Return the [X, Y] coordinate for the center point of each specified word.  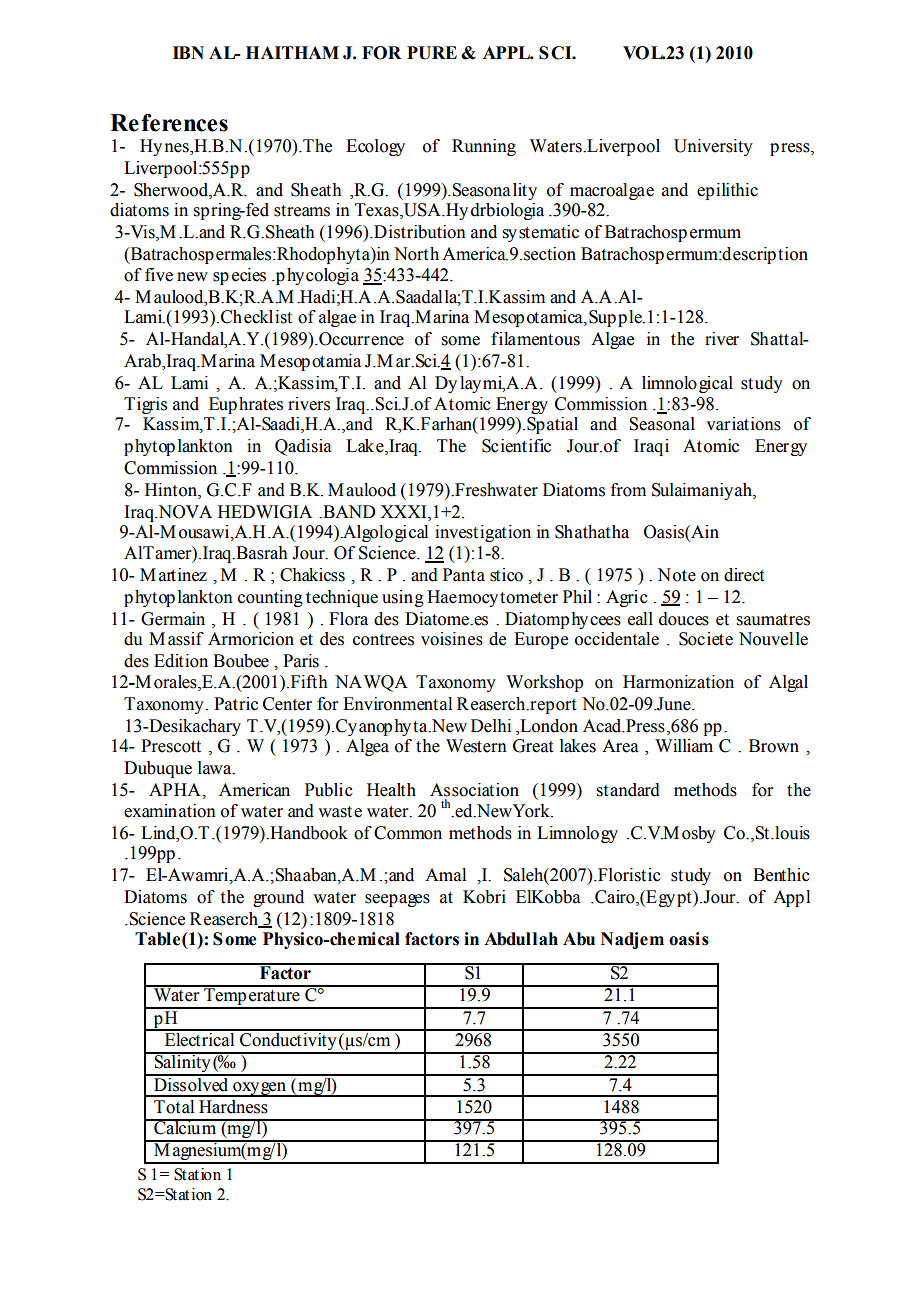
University [713, 147]
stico [506, 575]
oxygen [260, 1089]
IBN [188, 52]
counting [270, 598]
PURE [432, 53]
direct [744, 575]
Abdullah [521, 939]
